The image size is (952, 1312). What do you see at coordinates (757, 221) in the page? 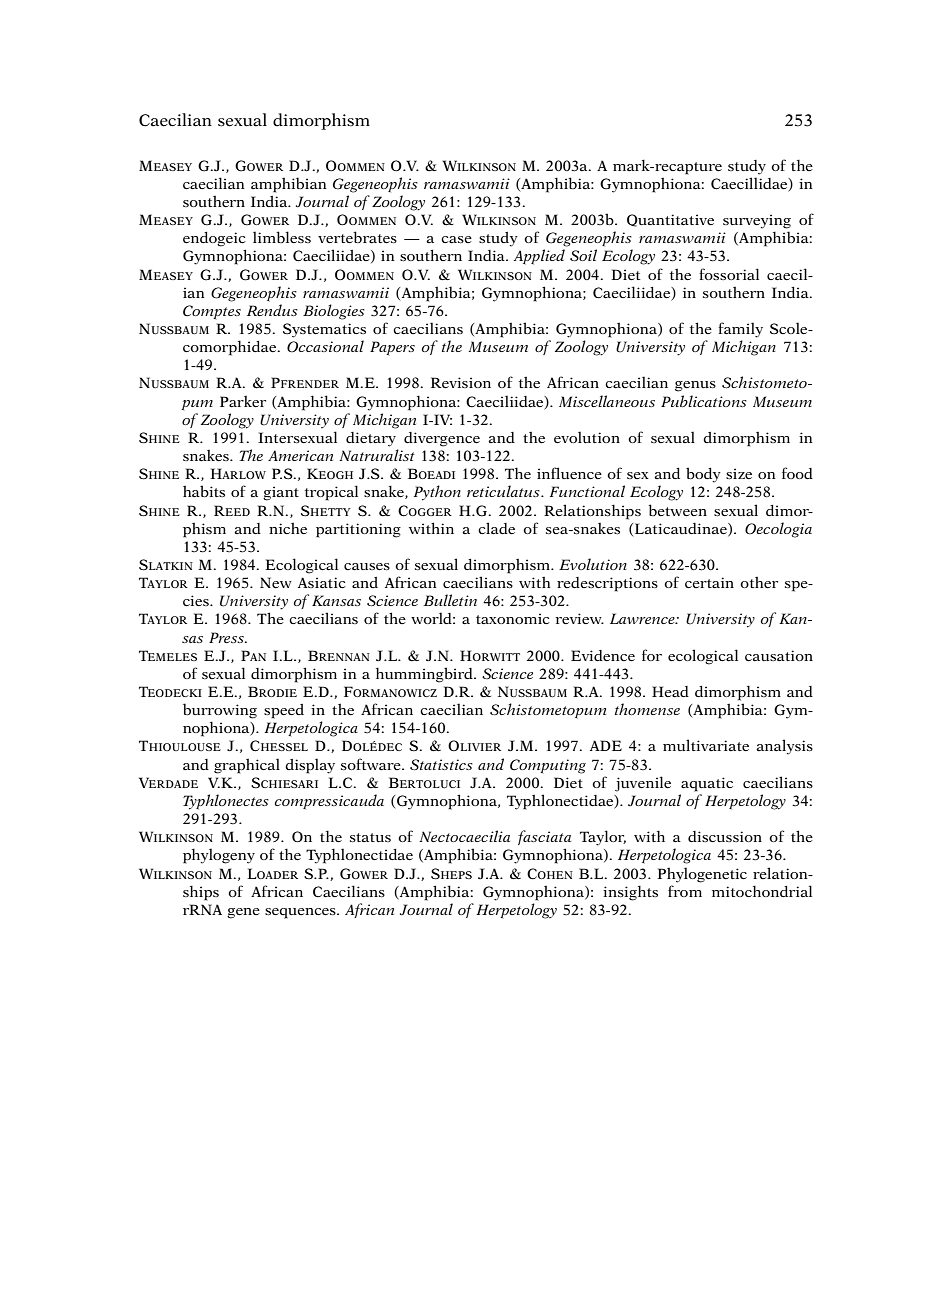
I see `surveying` at bounding box center [757, 221].
